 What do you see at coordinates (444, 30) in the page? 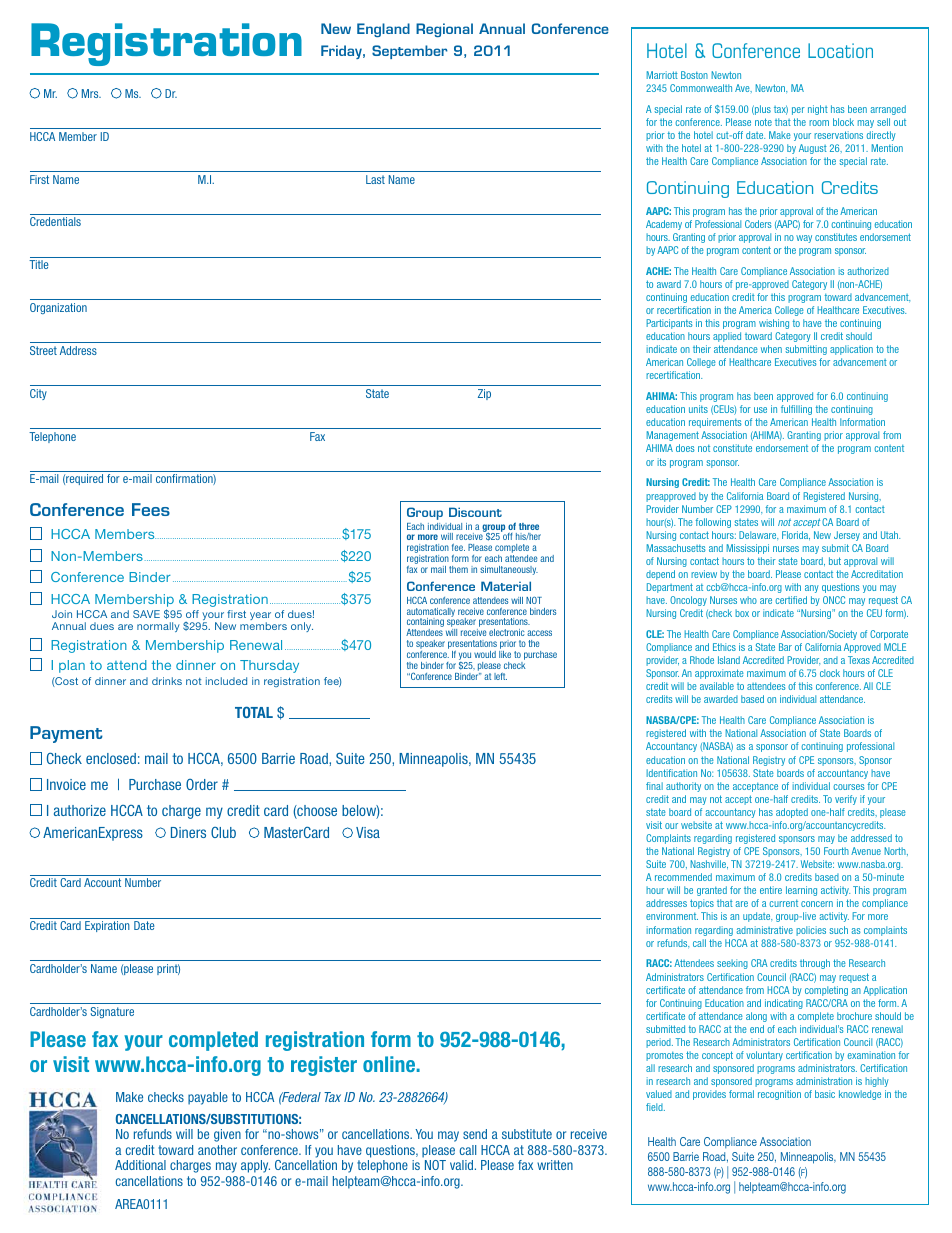
I see `Regional` at bounding box center [444, 30].
